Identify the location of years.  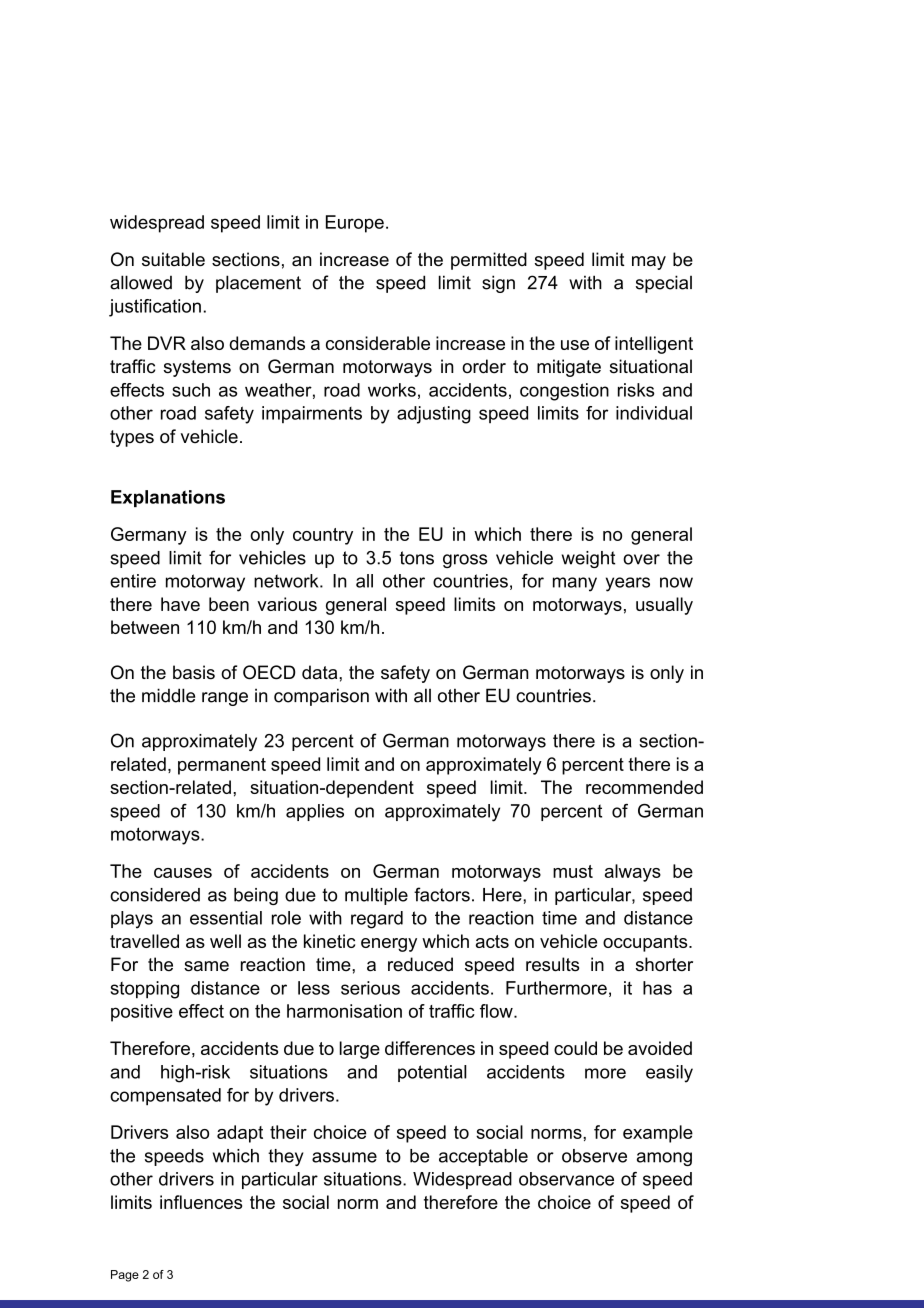
(628, 584).
